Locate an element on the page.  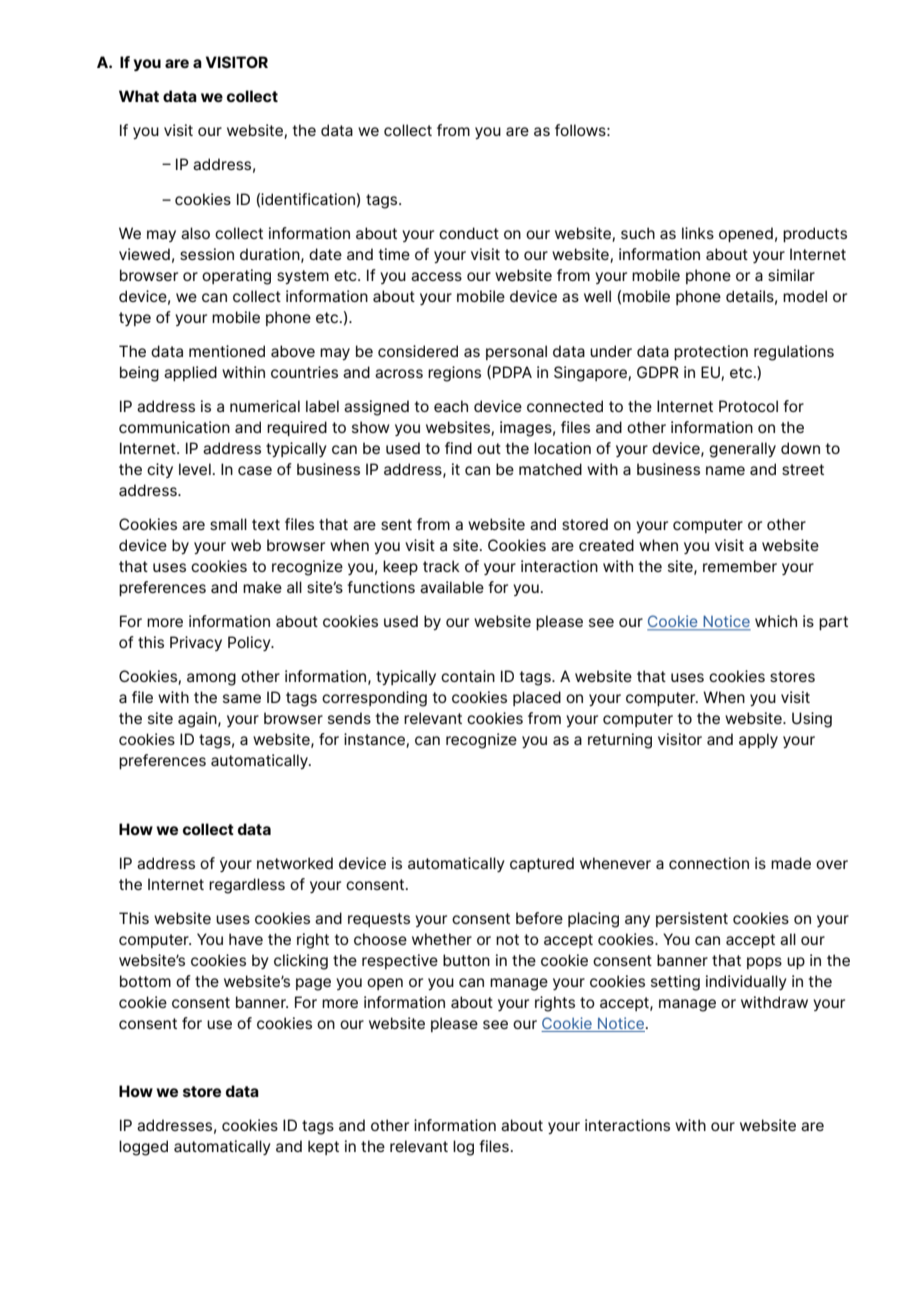
kept is located at coordinates (323, 1147).
